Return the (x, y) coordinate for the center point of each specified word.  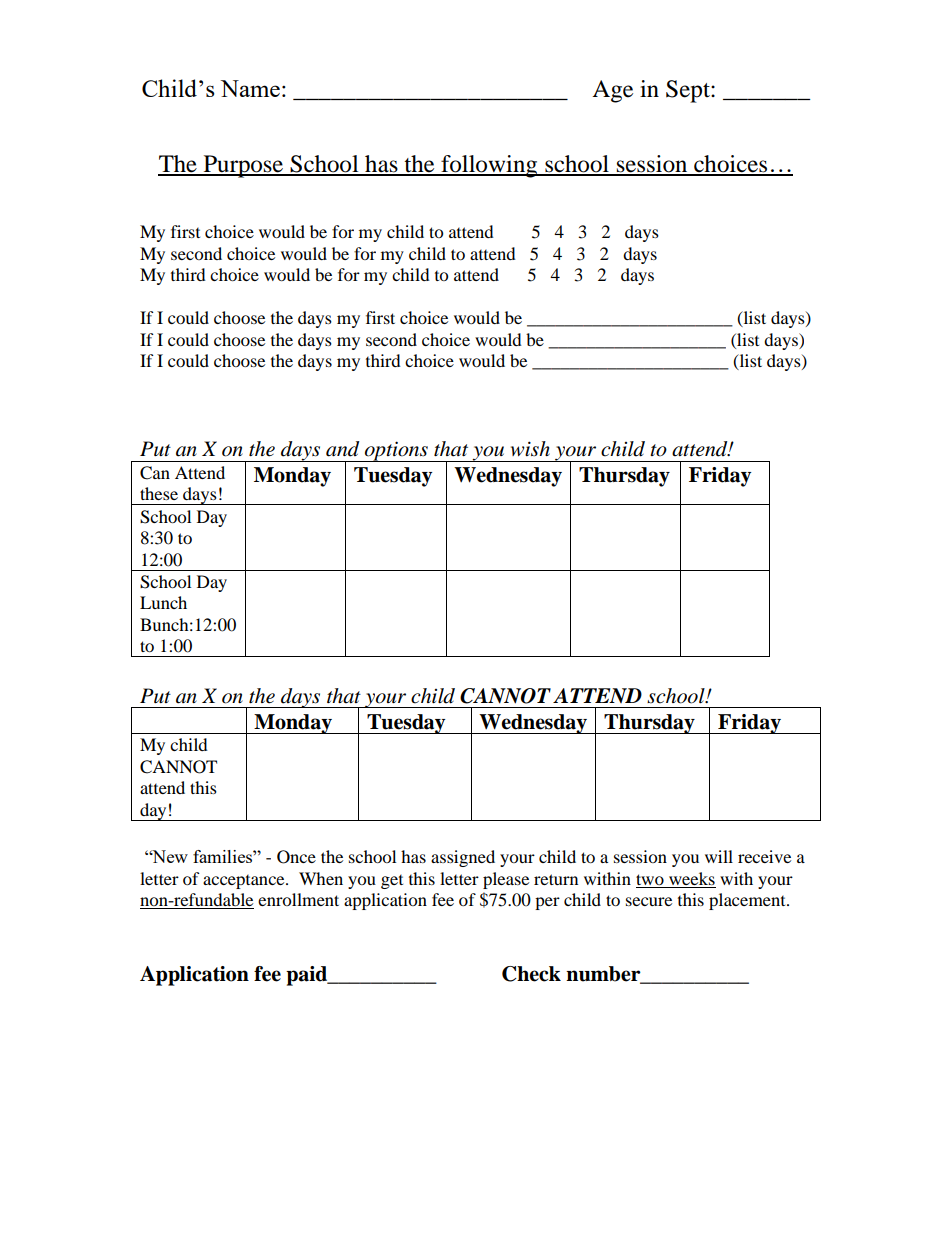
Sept (689, 91)
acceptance (245, 882)
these (159, 493)
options (396, 451)
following (489, 166)
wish (530, 449)
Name (250, 88)
